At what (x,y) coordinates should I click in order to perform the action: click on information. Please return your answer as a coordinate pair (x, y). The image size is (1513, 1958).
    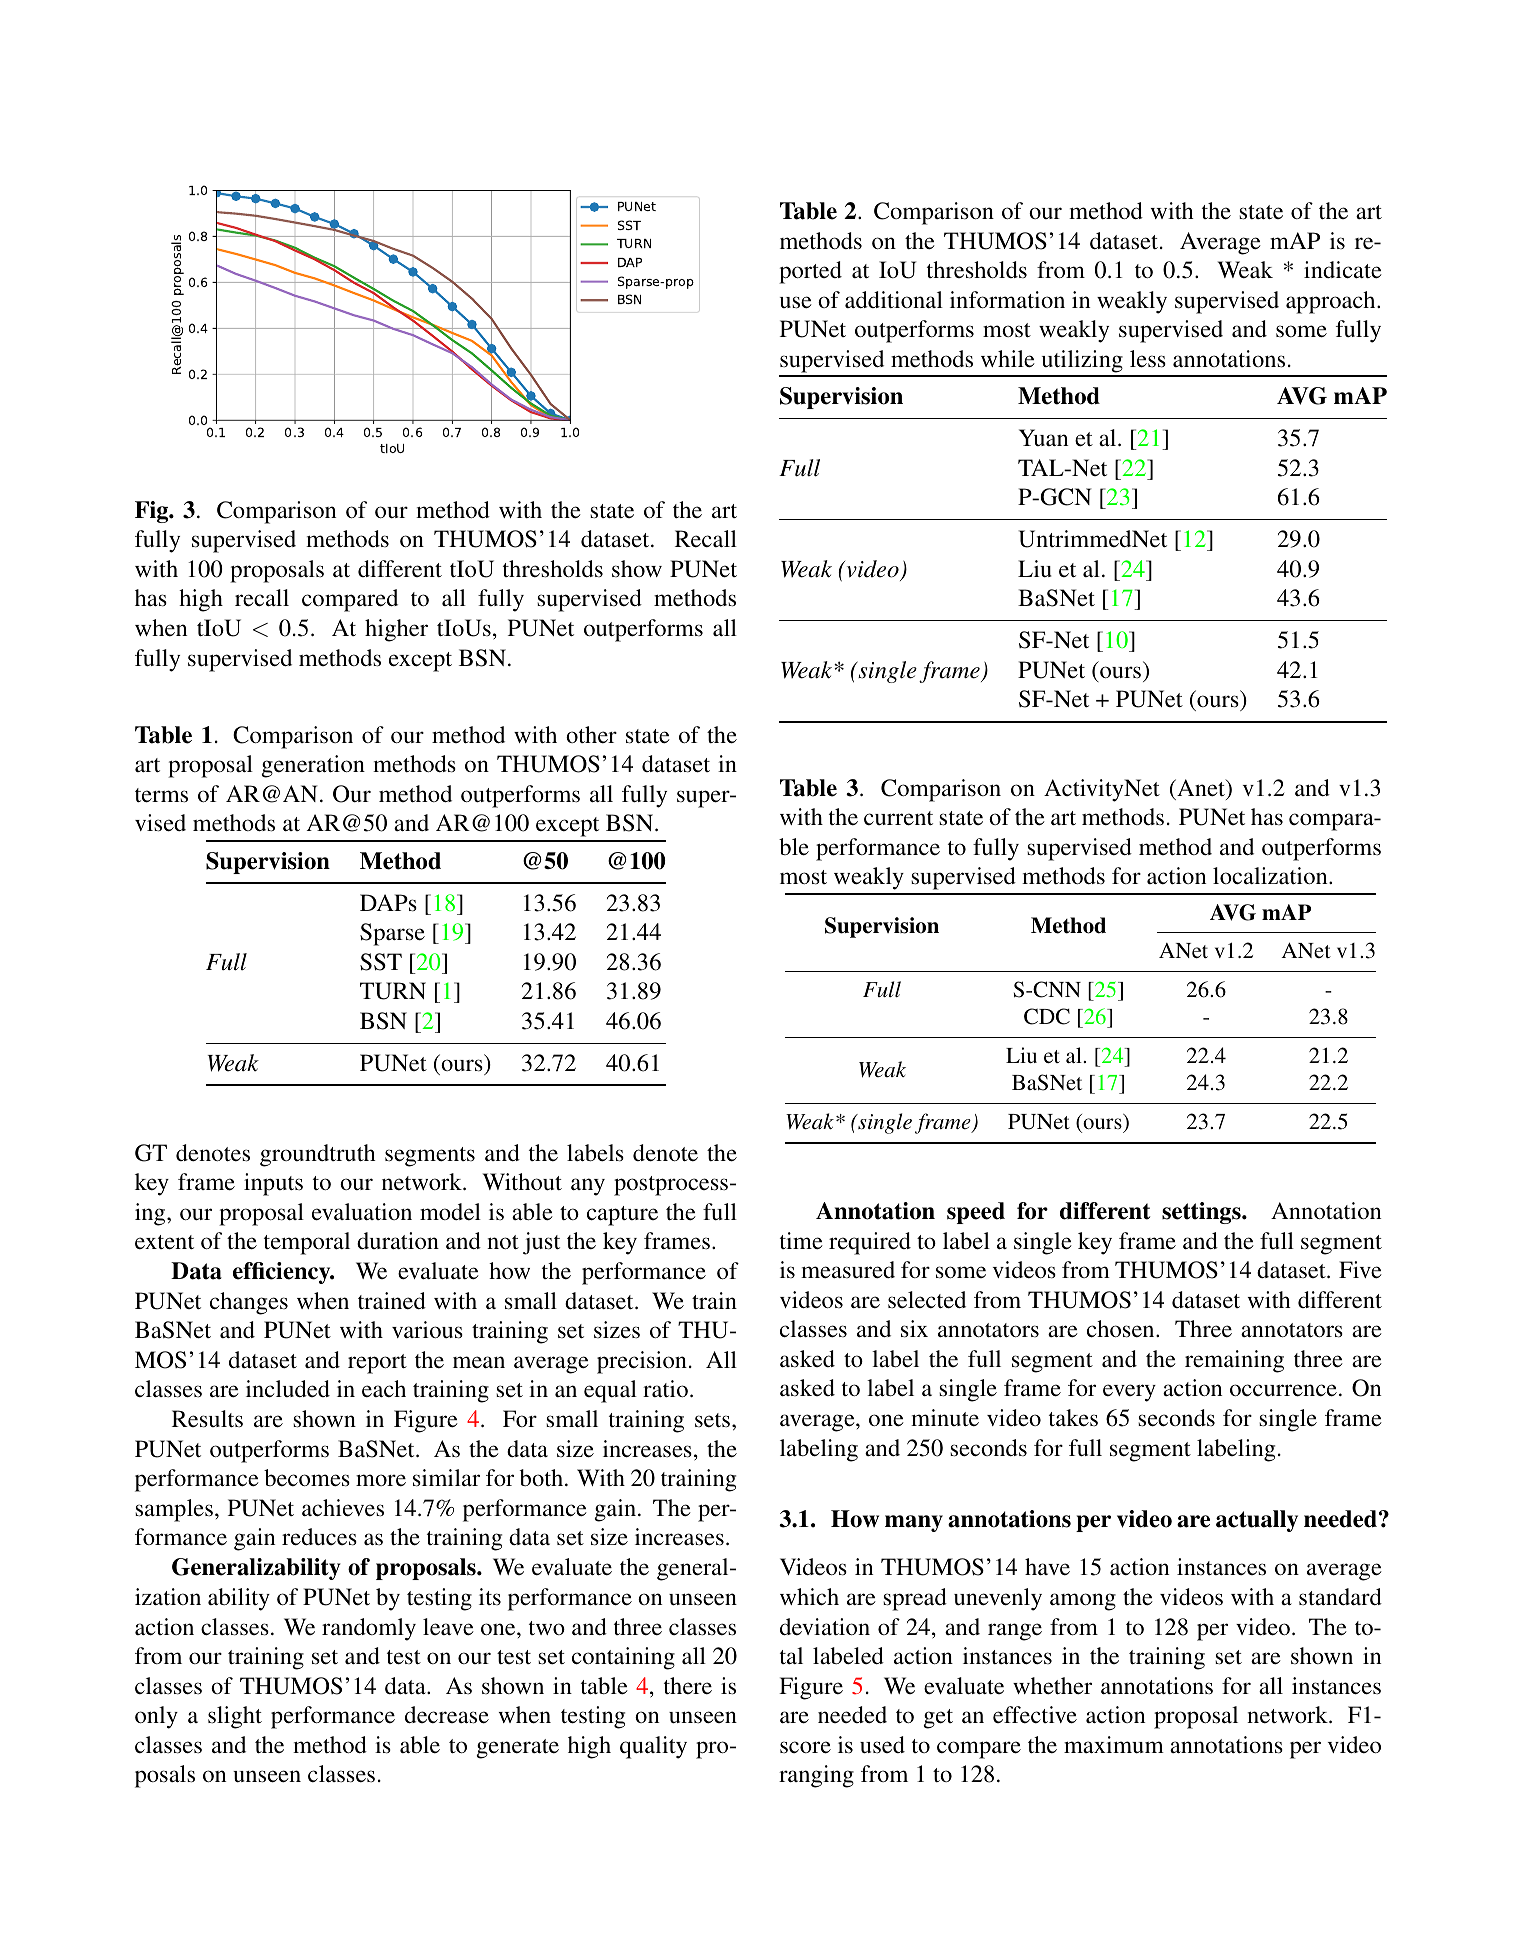
    Looking at the image, I should click on (1007, 300).
